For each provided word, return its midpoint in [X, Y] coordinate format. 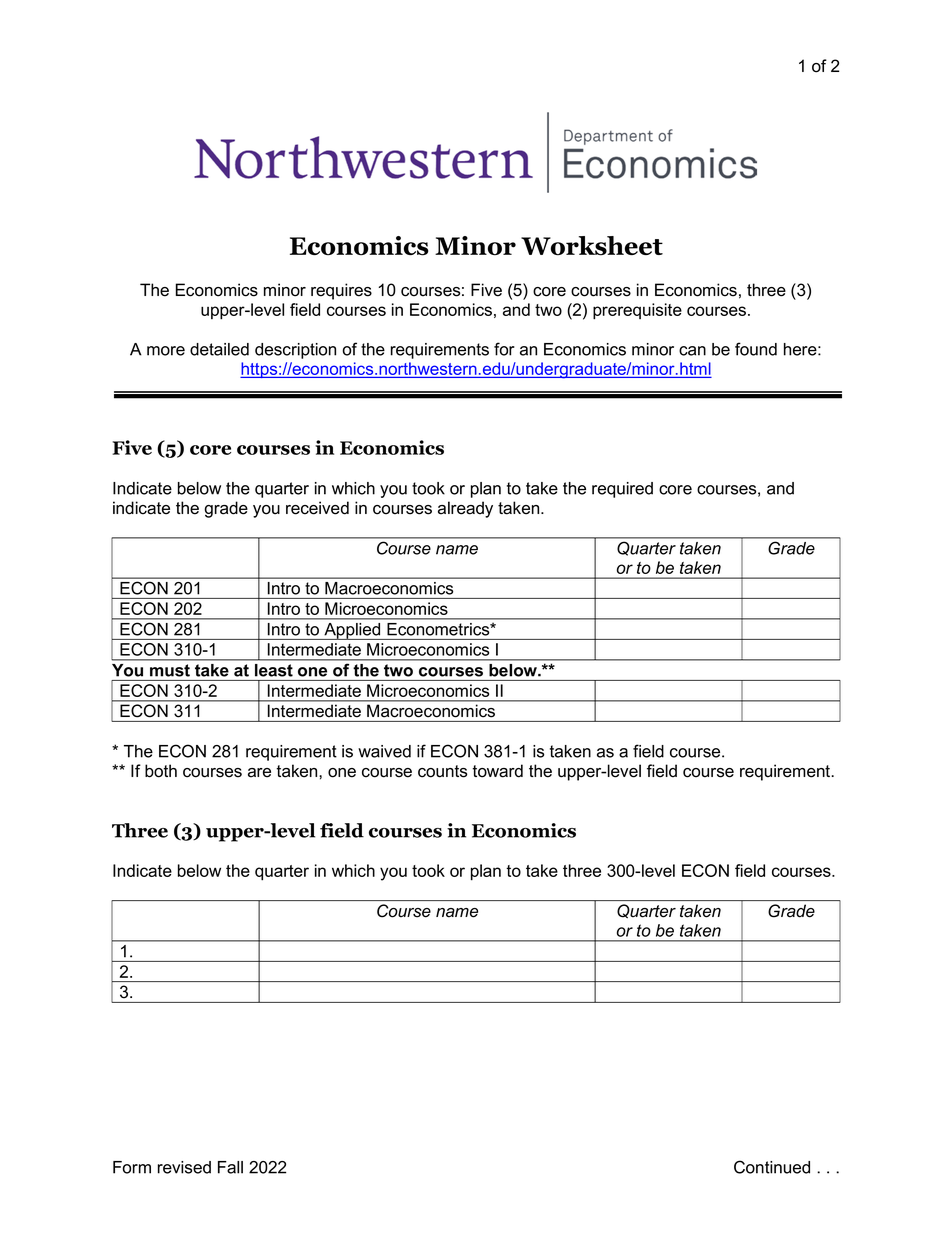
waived [384, 751]
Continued [772, 1167]
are [259, 773]
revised [184, 1167]
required [622, 490]
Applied [352, 631]
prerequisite [637, 311]
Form [132, 1167]
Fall [230, 1167]
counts [442, 771]
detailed [219, 349]
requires [341, 291]
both [161, 771]
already [465, 509]
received [317, 508]
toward [497, 771]
